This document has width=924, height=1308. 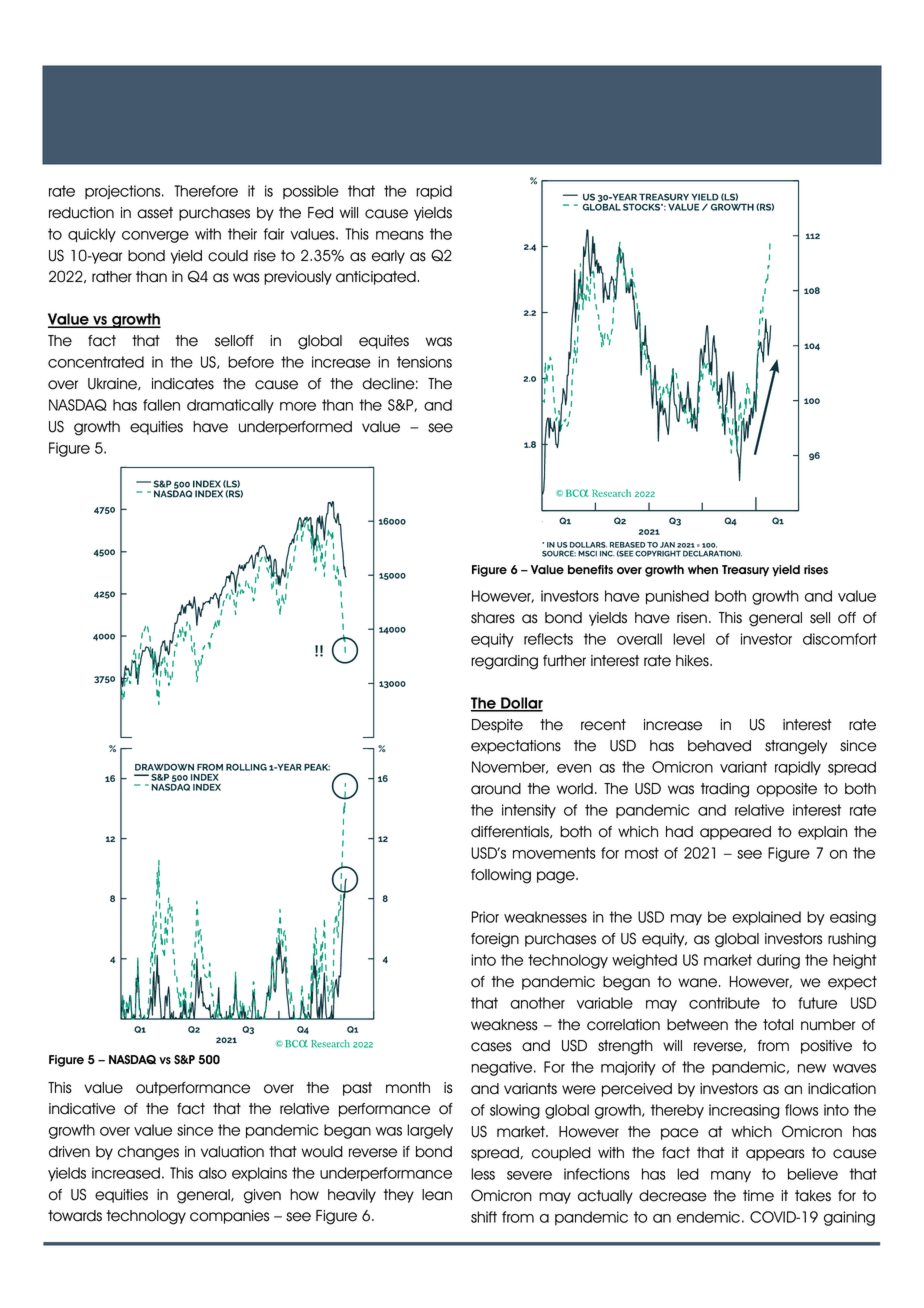 I want to click on shares, so click(x=493, y=618).
